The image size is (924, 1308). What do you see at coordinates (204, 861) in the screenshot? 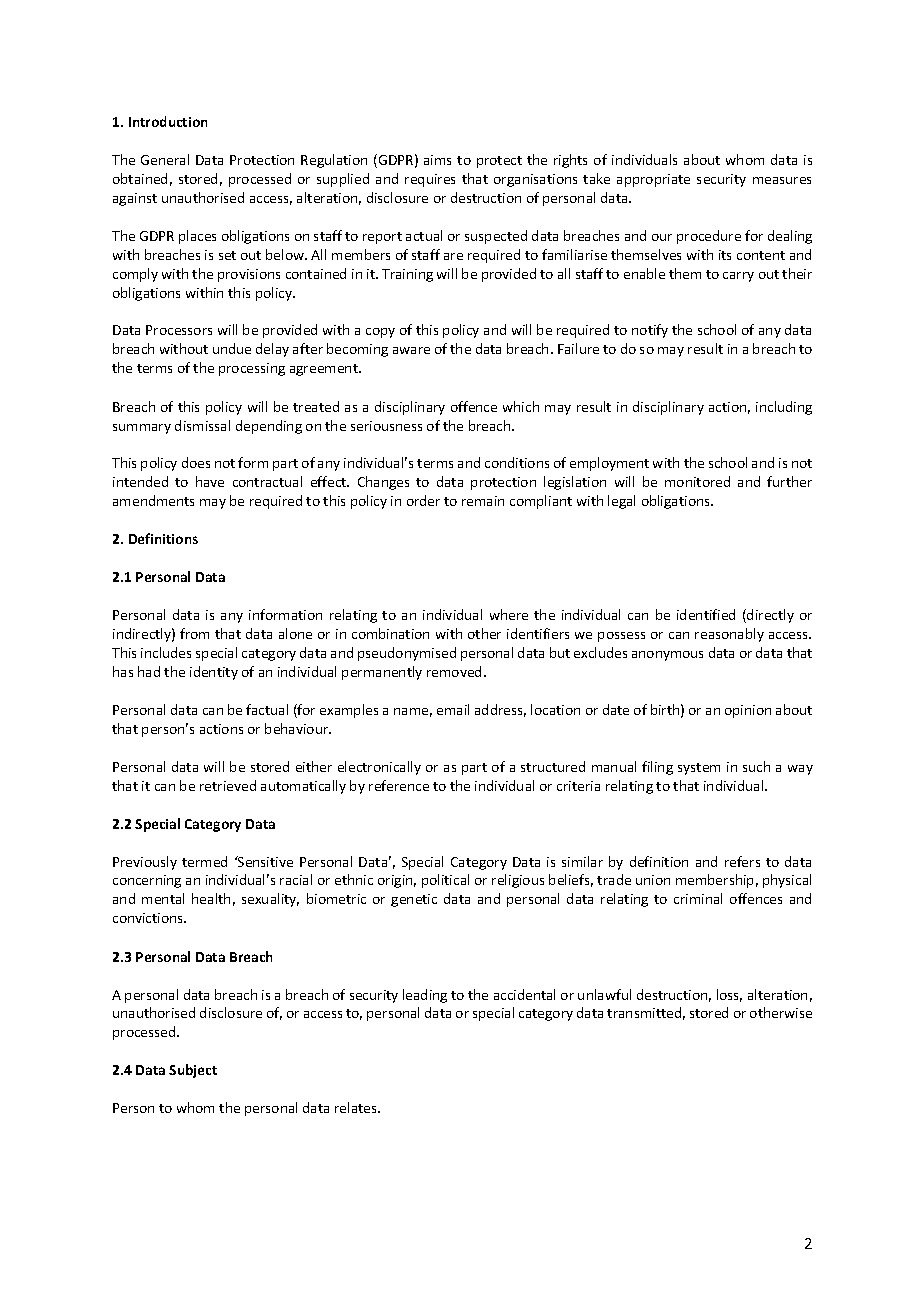
I see `termed` at bounding box center [204, 861].
